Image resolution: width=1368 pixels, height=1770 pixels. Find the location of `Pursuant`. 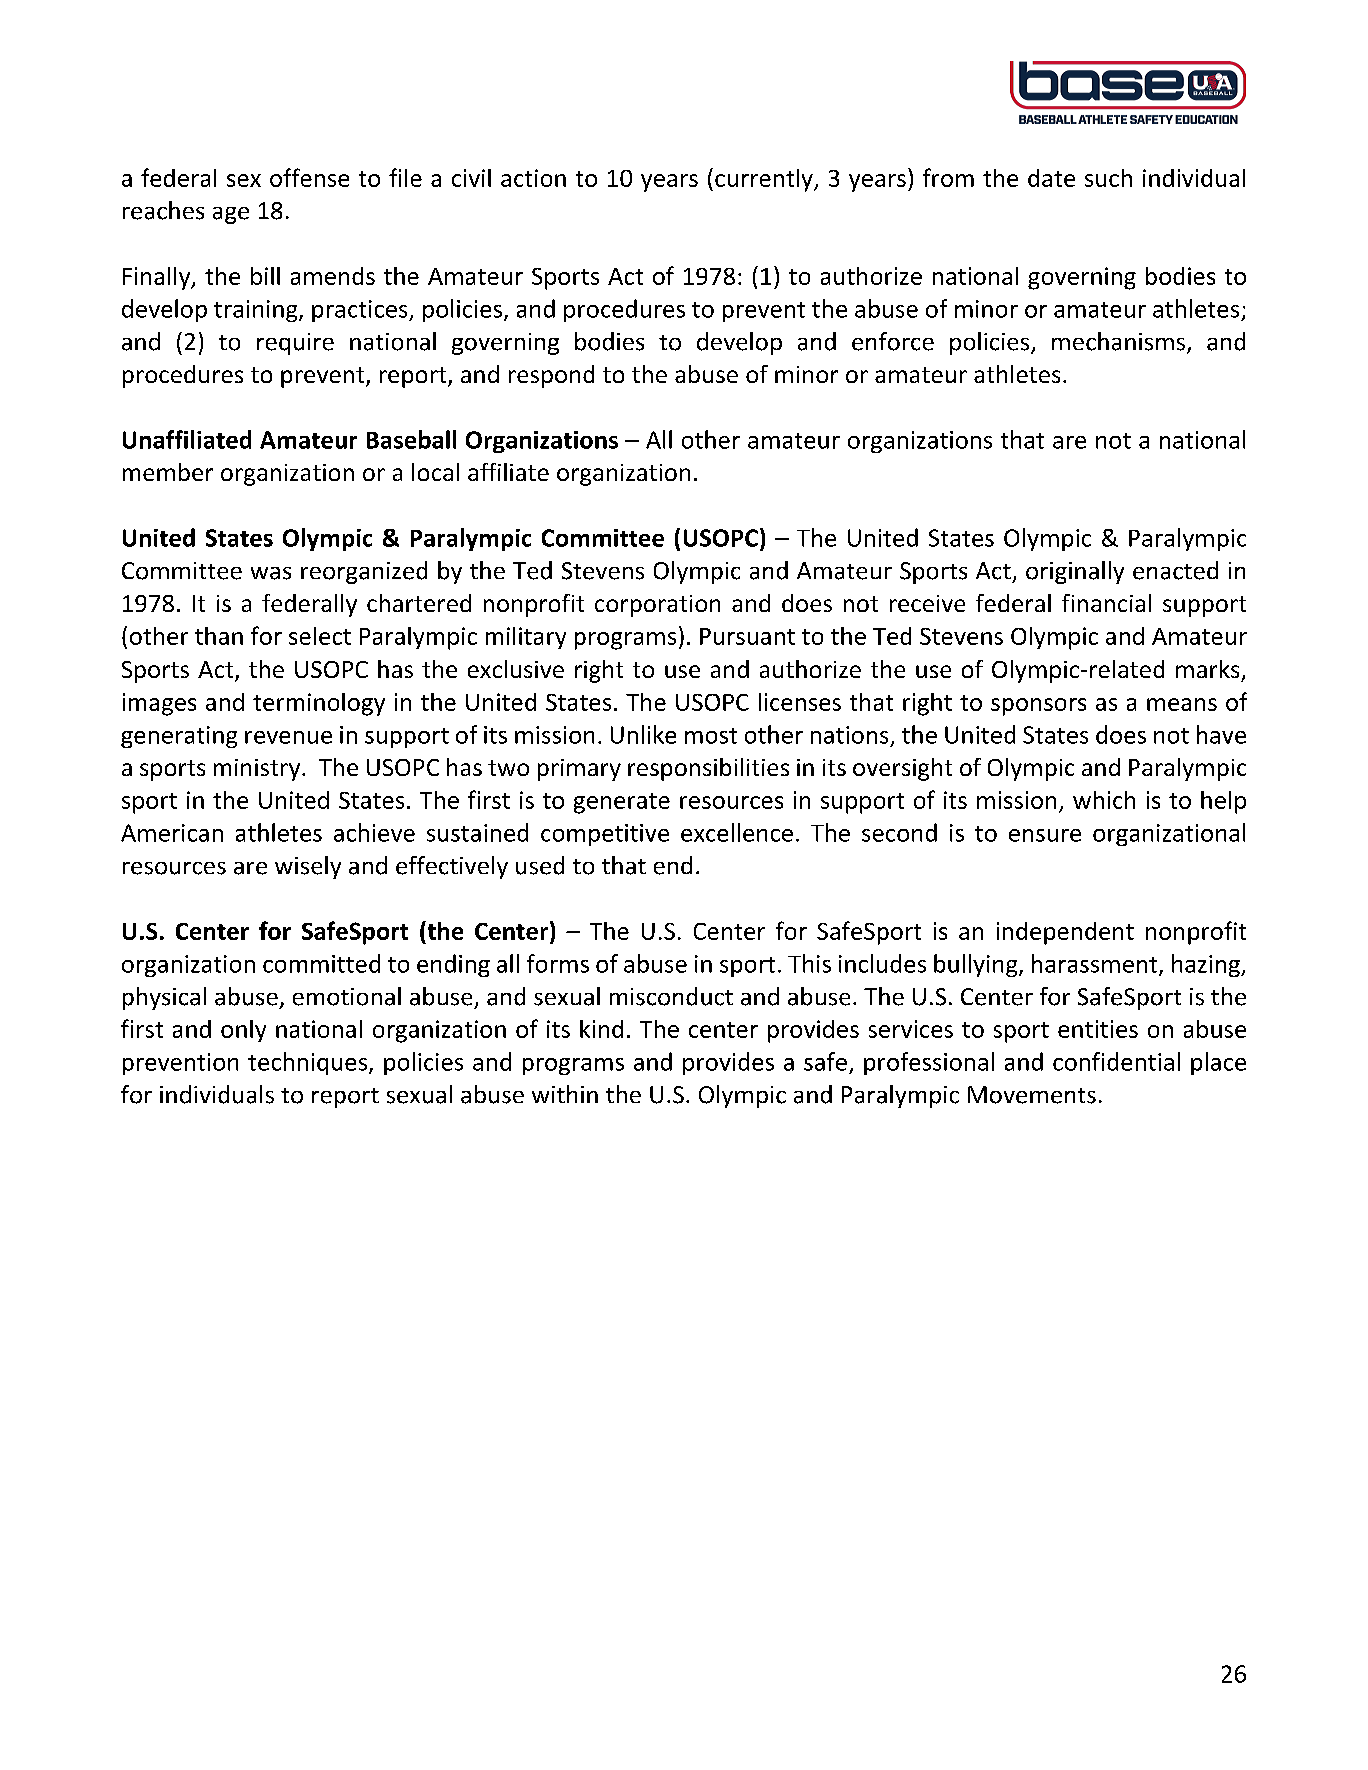

Pursuant is located at coordinates (747, 636).
